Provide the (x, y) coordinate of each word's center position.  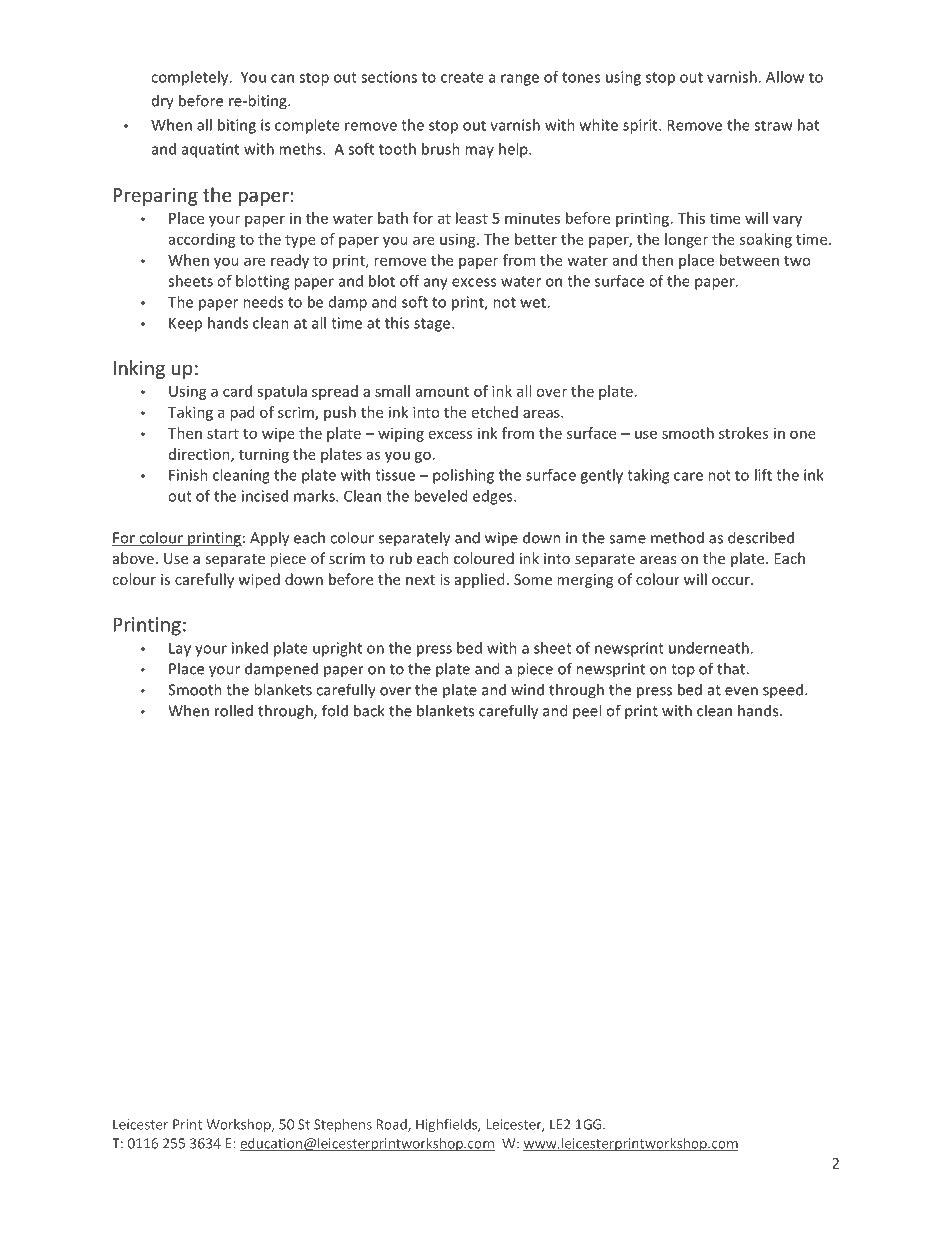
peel (587, 712)
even (741, 691)
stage (433, 325)
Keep (185, 324)
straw (773, 125)
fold (335, 710)
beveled (440, 496)
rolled (234, 710)
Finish (188, 475)
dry (163, 102)
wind (527, 689)
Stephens (343, 1125)
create (462, 77)
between (749, 260)
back (369, 710)
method (677, 537)
